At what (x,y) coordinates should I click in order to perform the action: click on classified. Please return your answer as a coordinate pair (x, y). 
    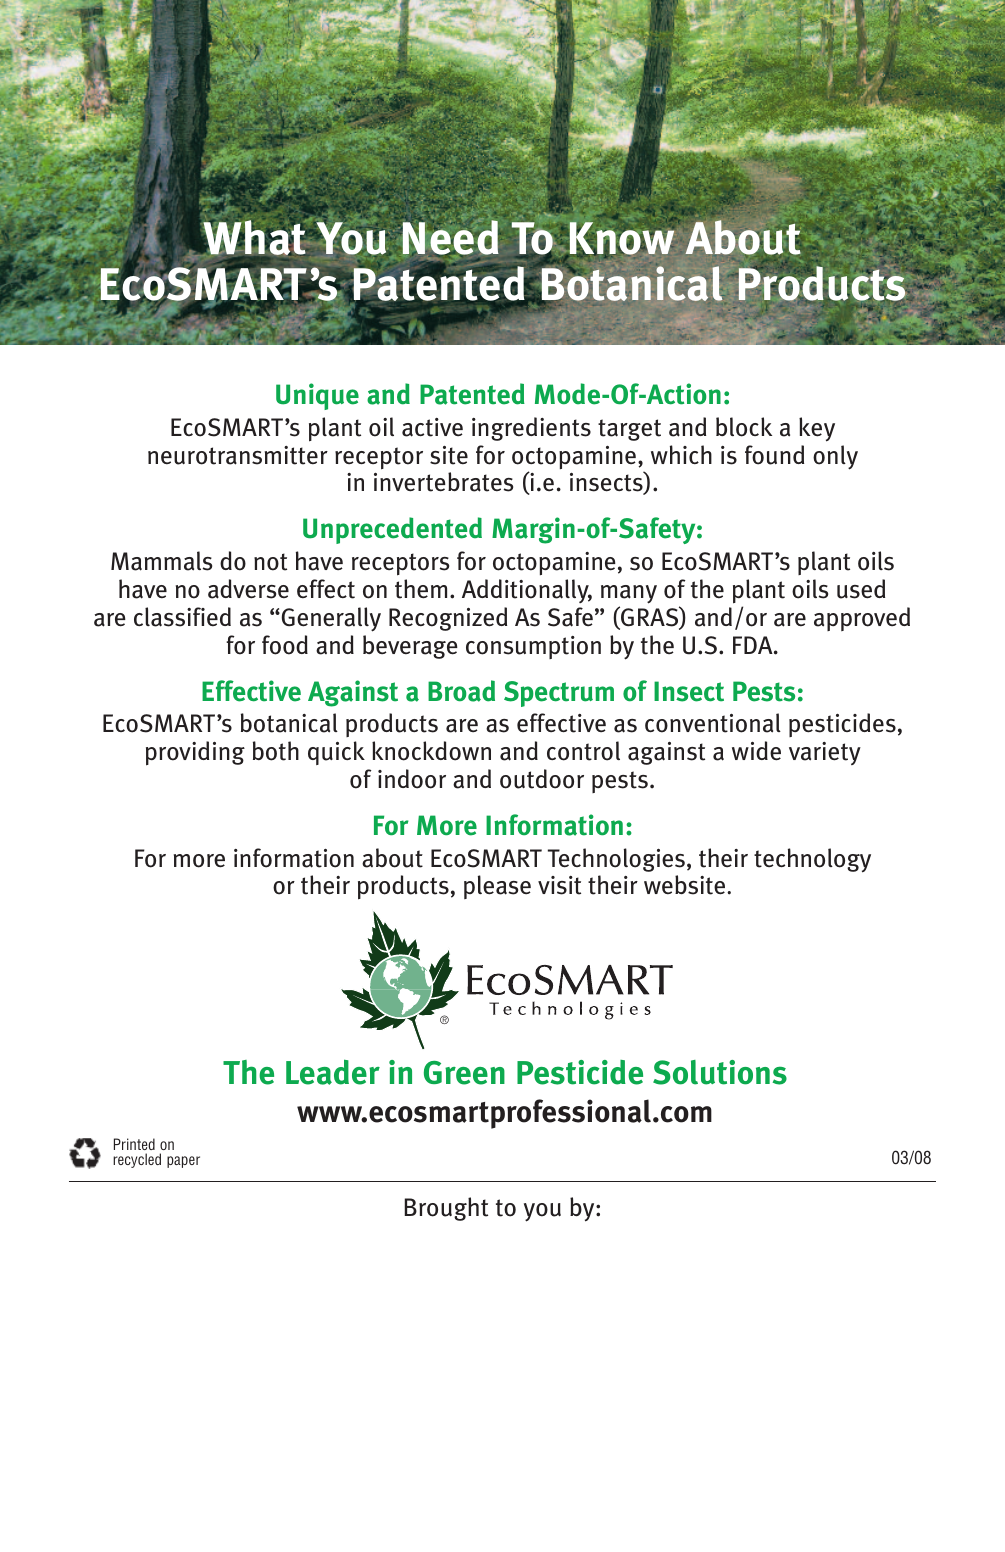
    Looking at the image, I should click on (182, 617).
